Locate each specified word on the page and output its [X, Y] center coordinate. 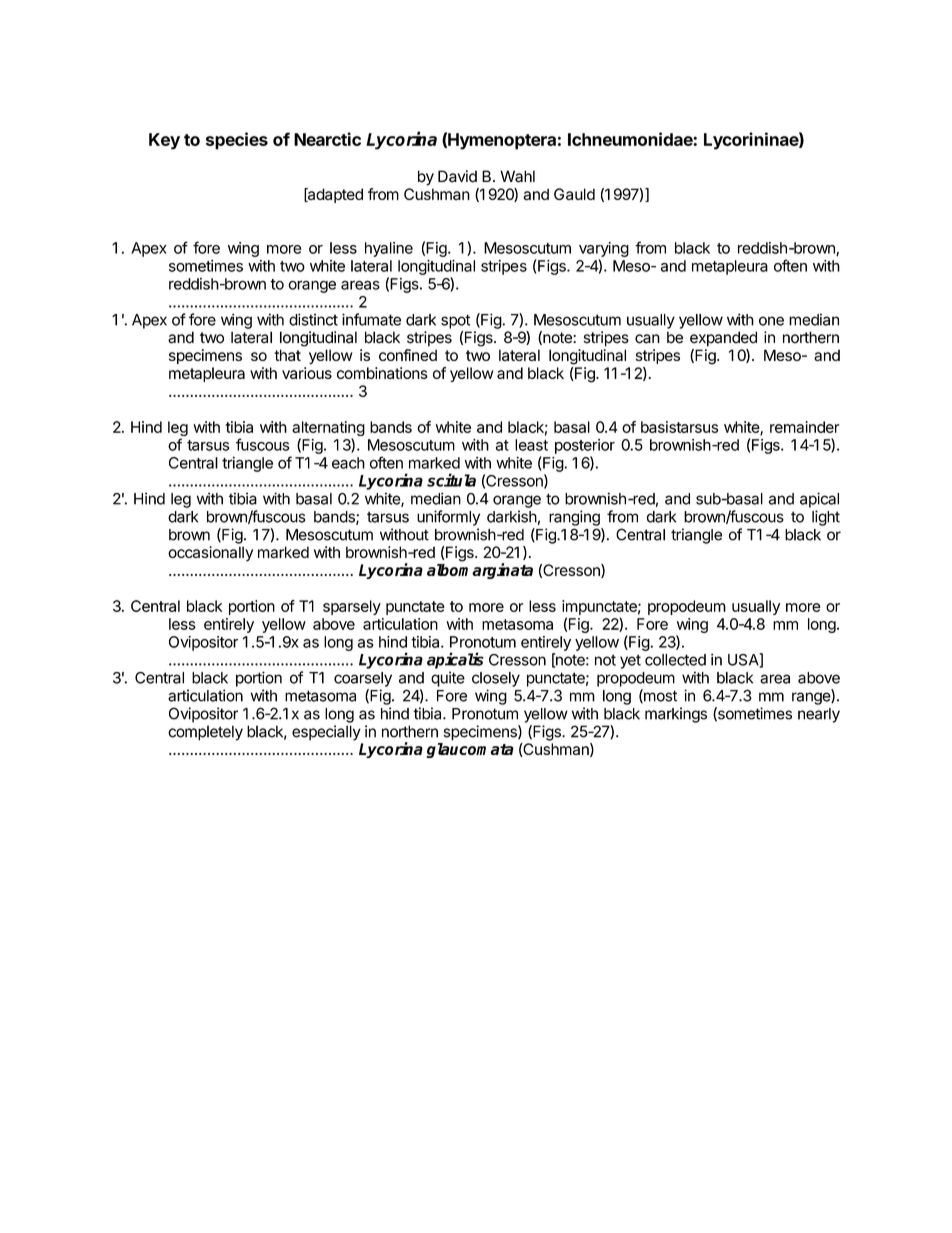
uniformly [448, 518]
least [531, 445]
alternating [328, 430]
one [771, 321]
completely [205, 733]
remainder [805, 427]
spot [455, 321]
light [826, 518]
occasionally [210, 554]
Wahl [517, 176]
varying [604, 249]
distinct [313, 319]
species [237, 141]
